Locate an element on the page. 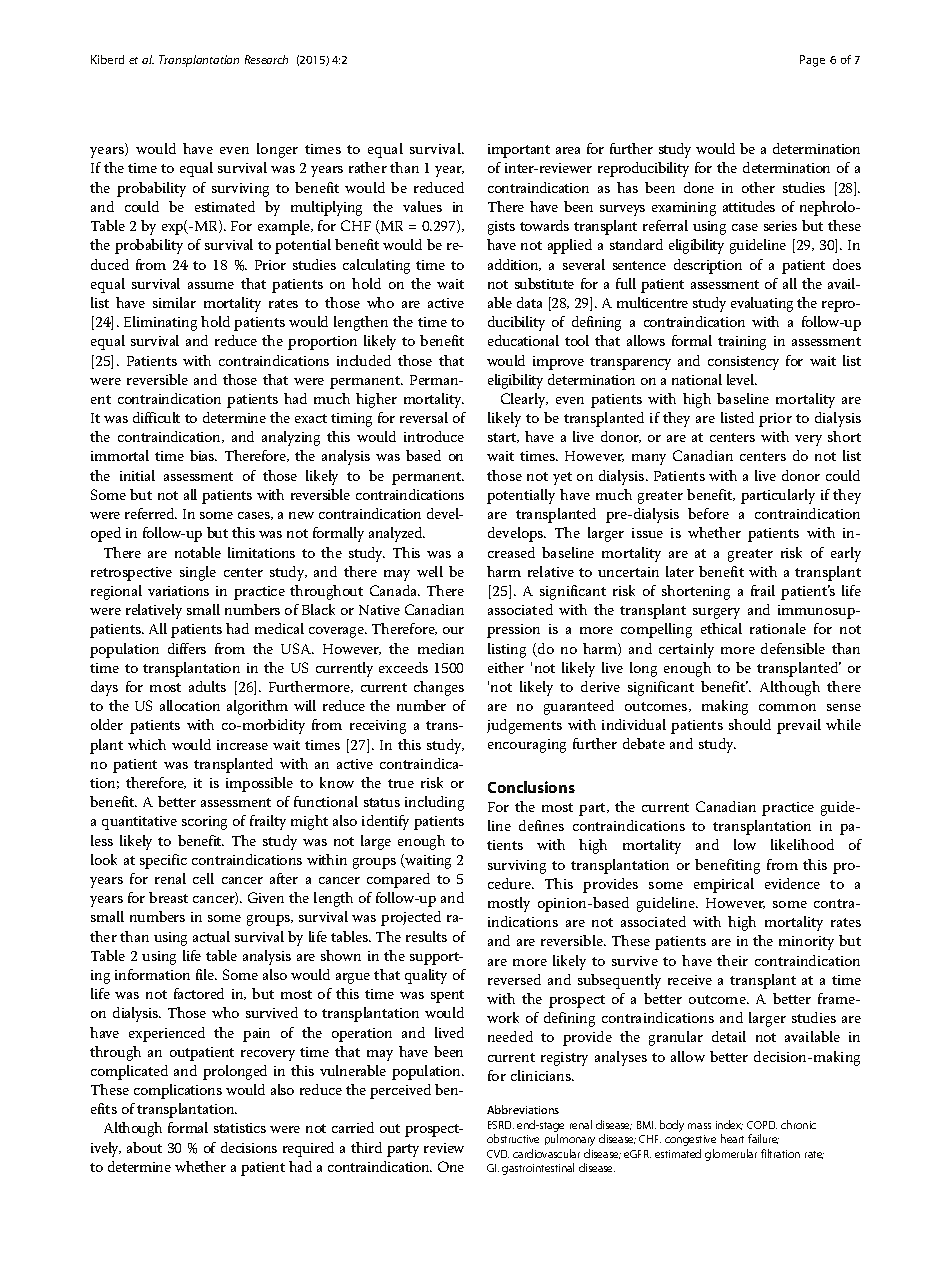 The width and height of the image is (952, 1270). important is located at coordinates (519, 151).
